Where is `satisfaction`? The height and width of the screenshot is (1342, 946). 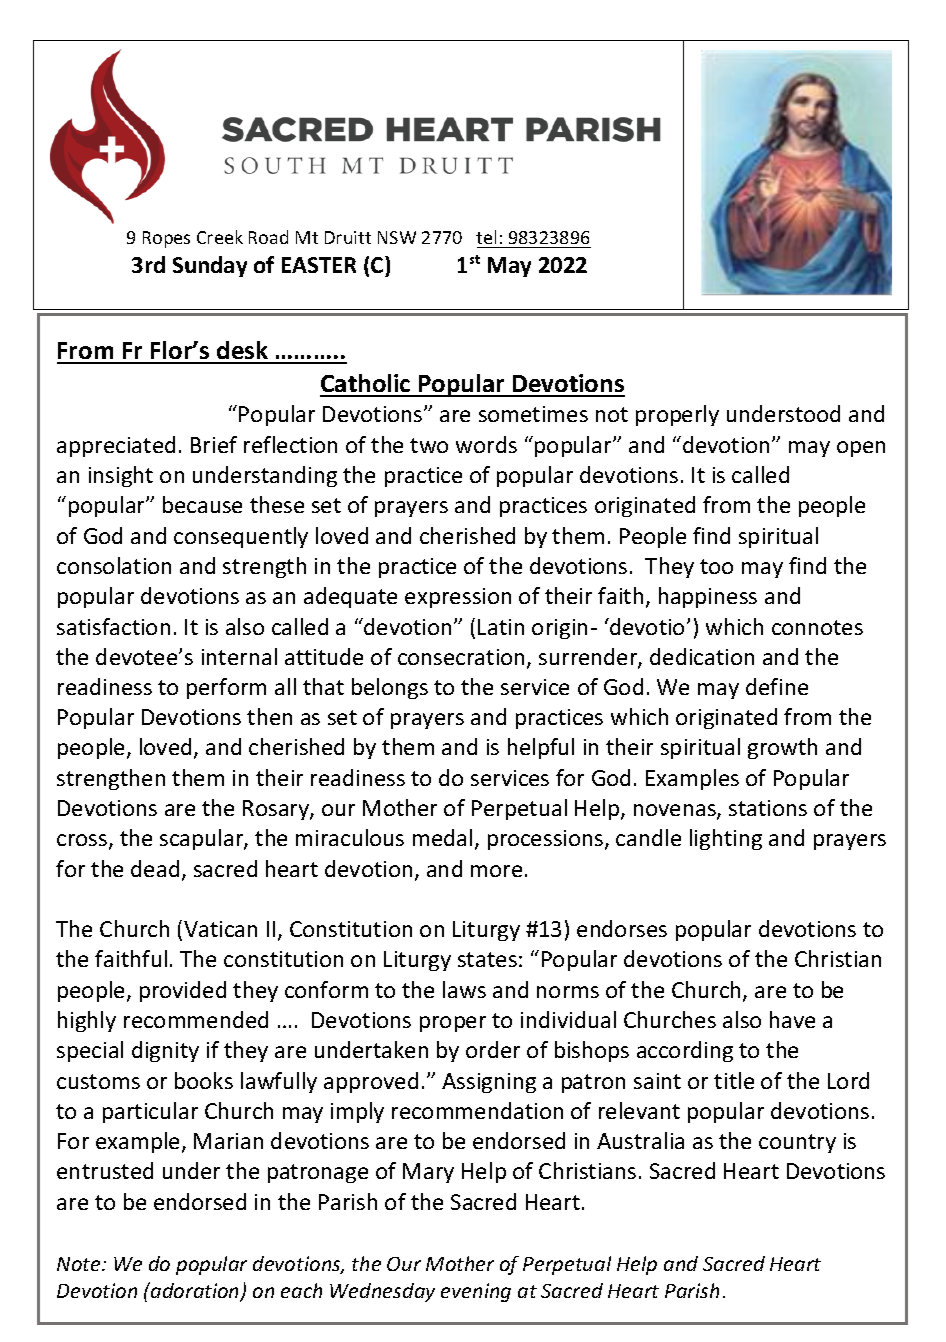
satisfaction is located at coordinates (113, 626).
